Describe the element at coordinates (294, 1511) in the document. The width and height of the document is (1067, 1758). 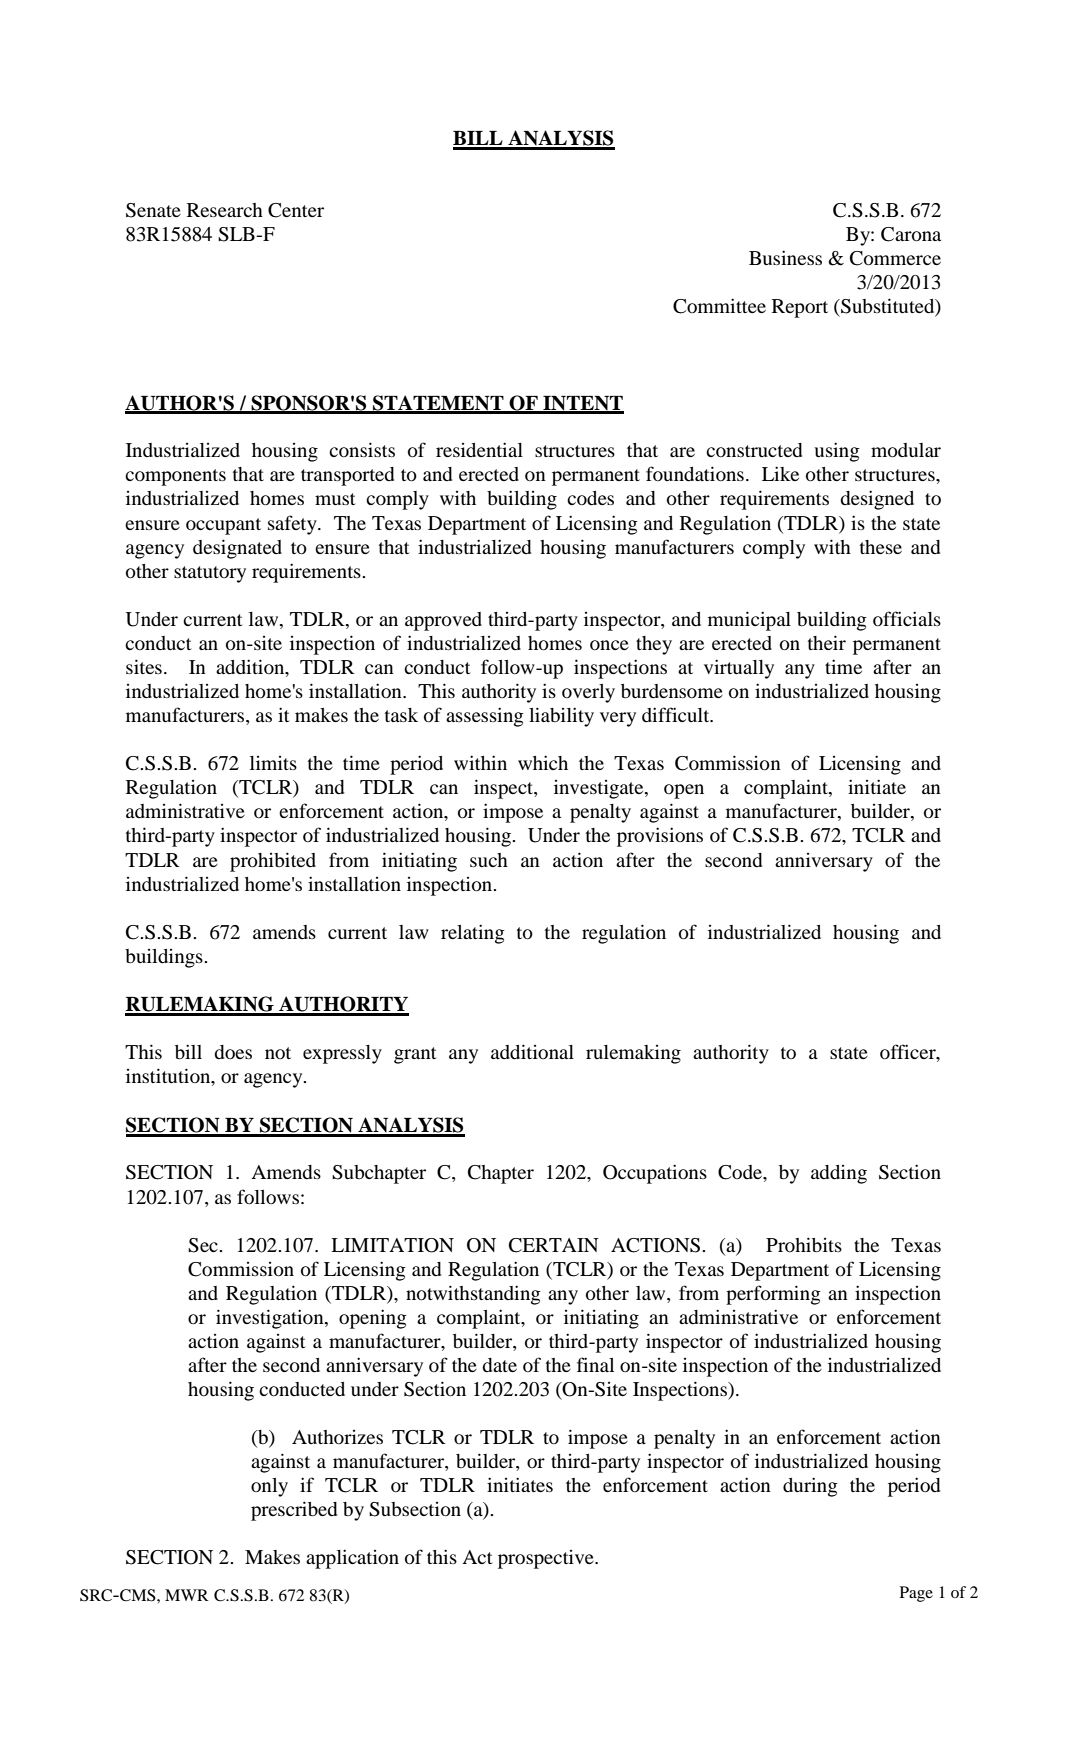
I see `prescribed` at that location.
